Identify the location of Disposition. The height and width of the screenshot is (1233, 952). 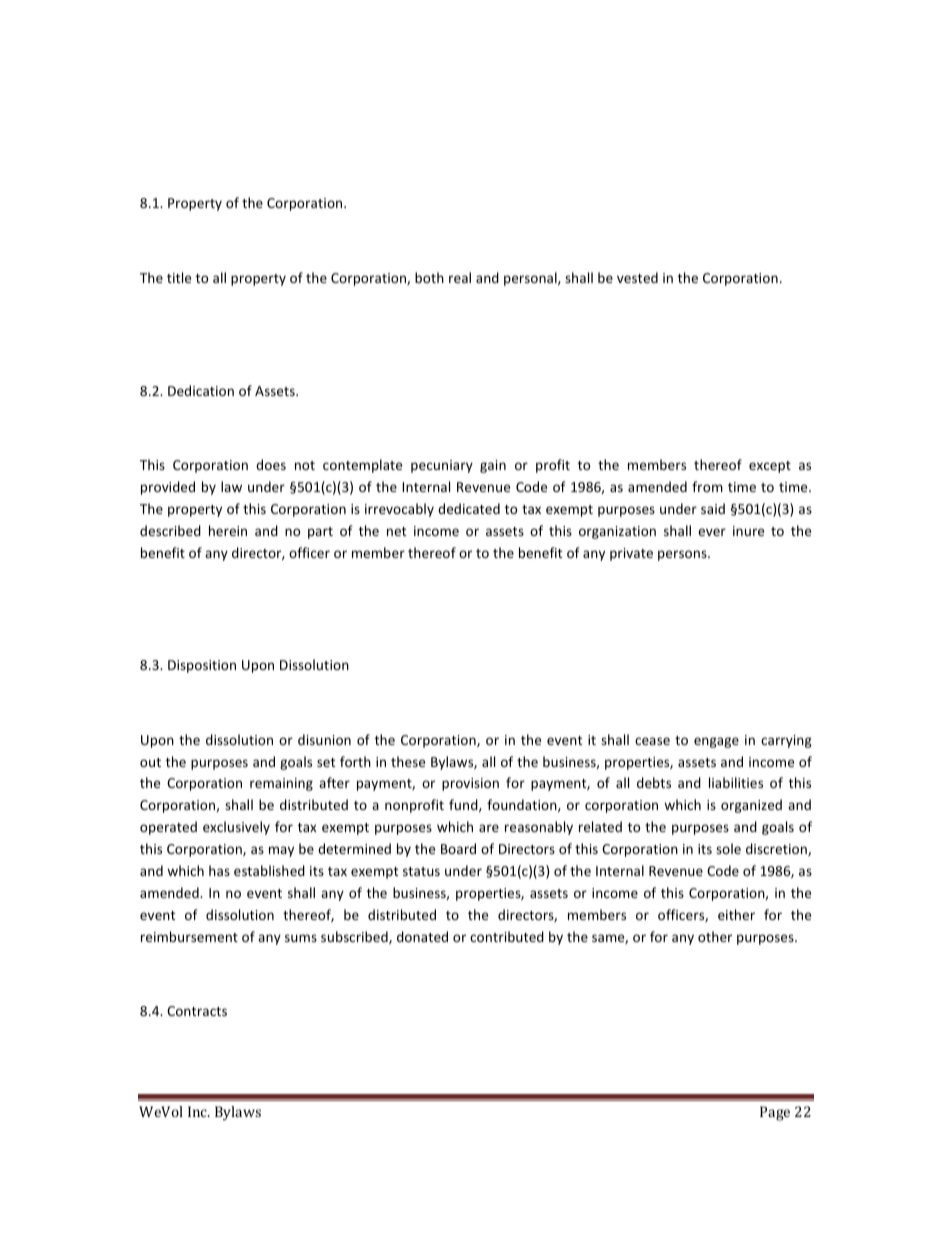
(202, 666).
